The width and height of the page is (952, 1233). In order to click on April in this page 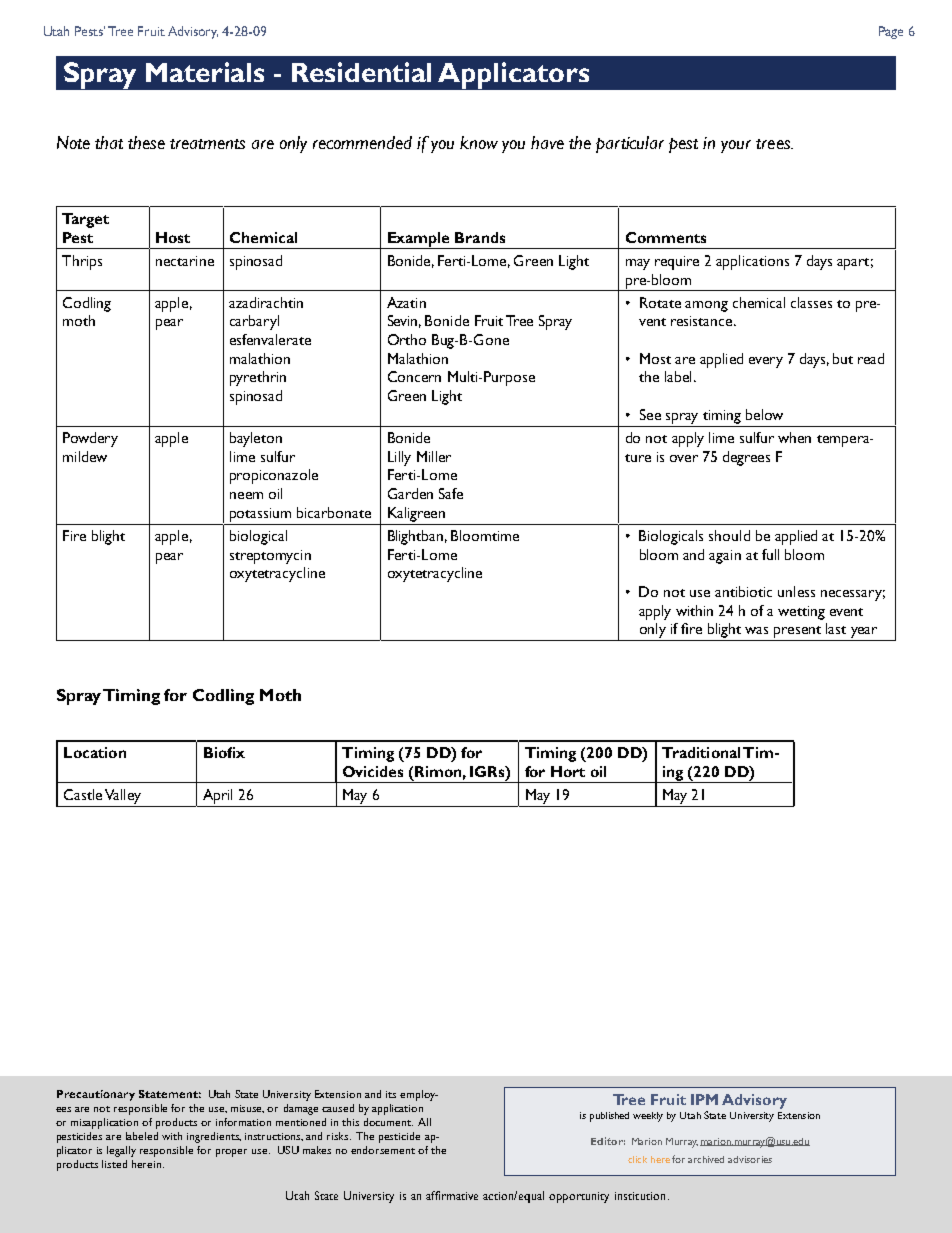, I will do `click(217, 796)`.
